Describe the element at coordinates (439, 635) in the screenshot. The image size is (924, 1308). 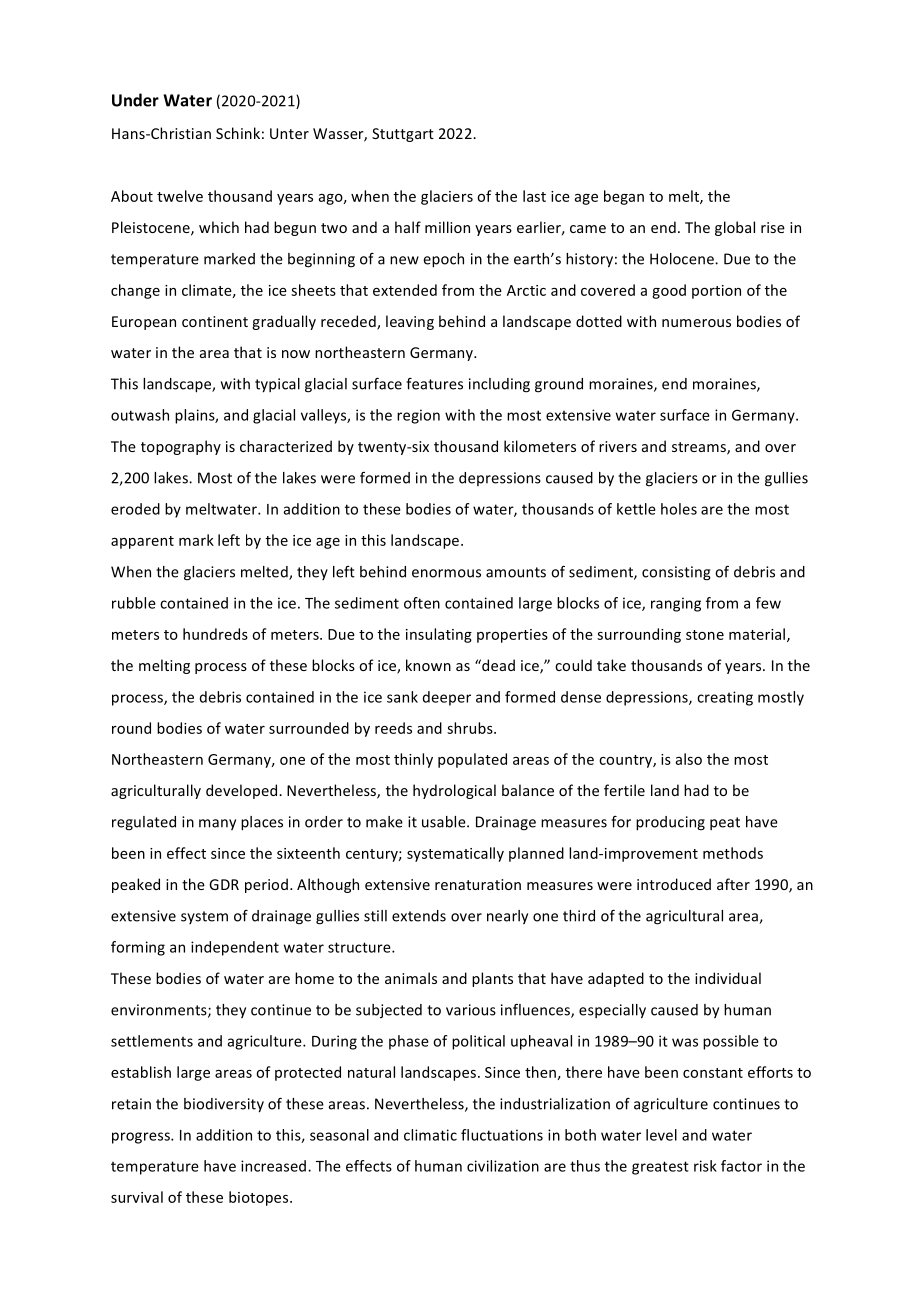
I see `insulating` at that location.
